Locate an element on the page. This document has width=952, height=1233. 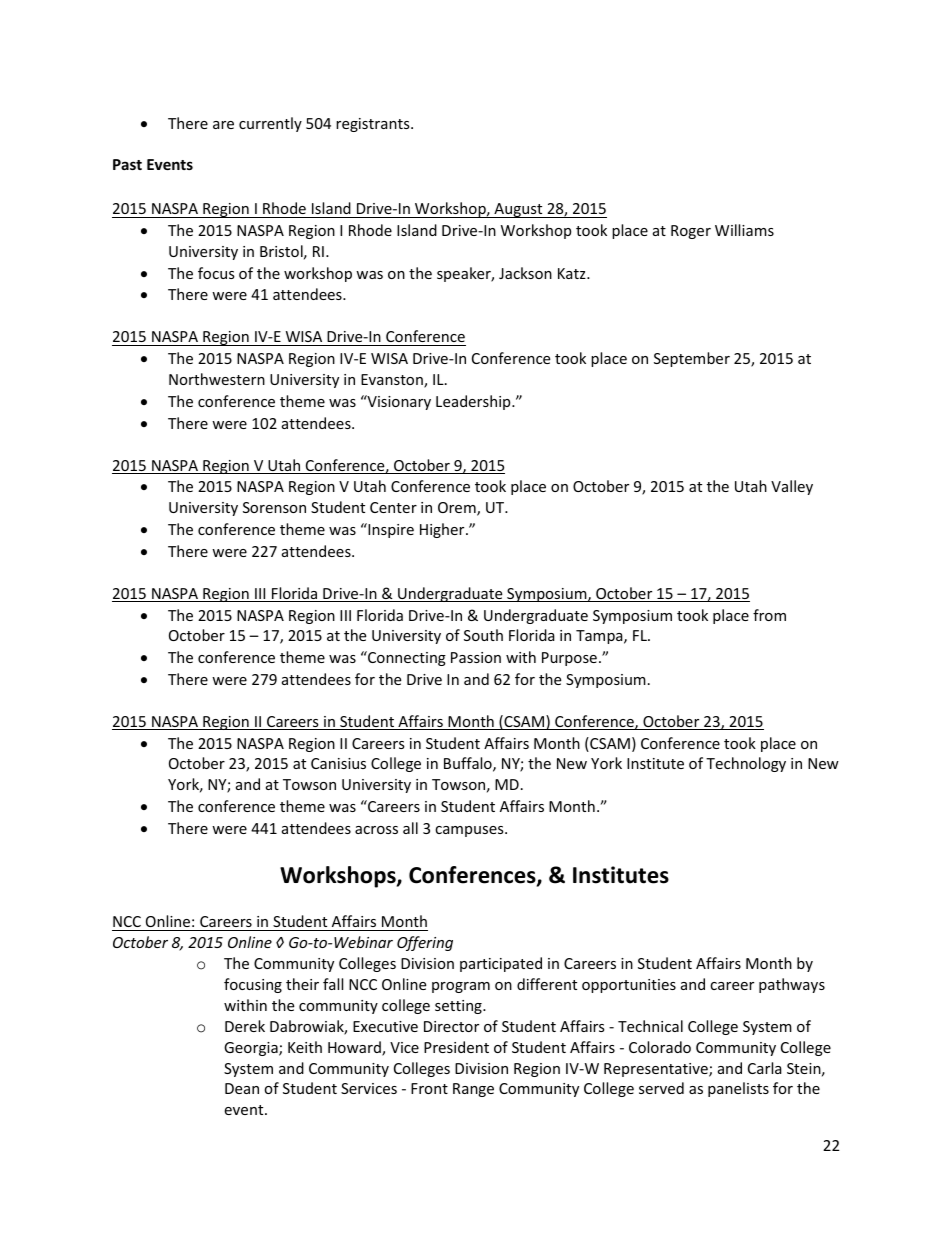
Georgia is located at coordinates (252, 1049).
